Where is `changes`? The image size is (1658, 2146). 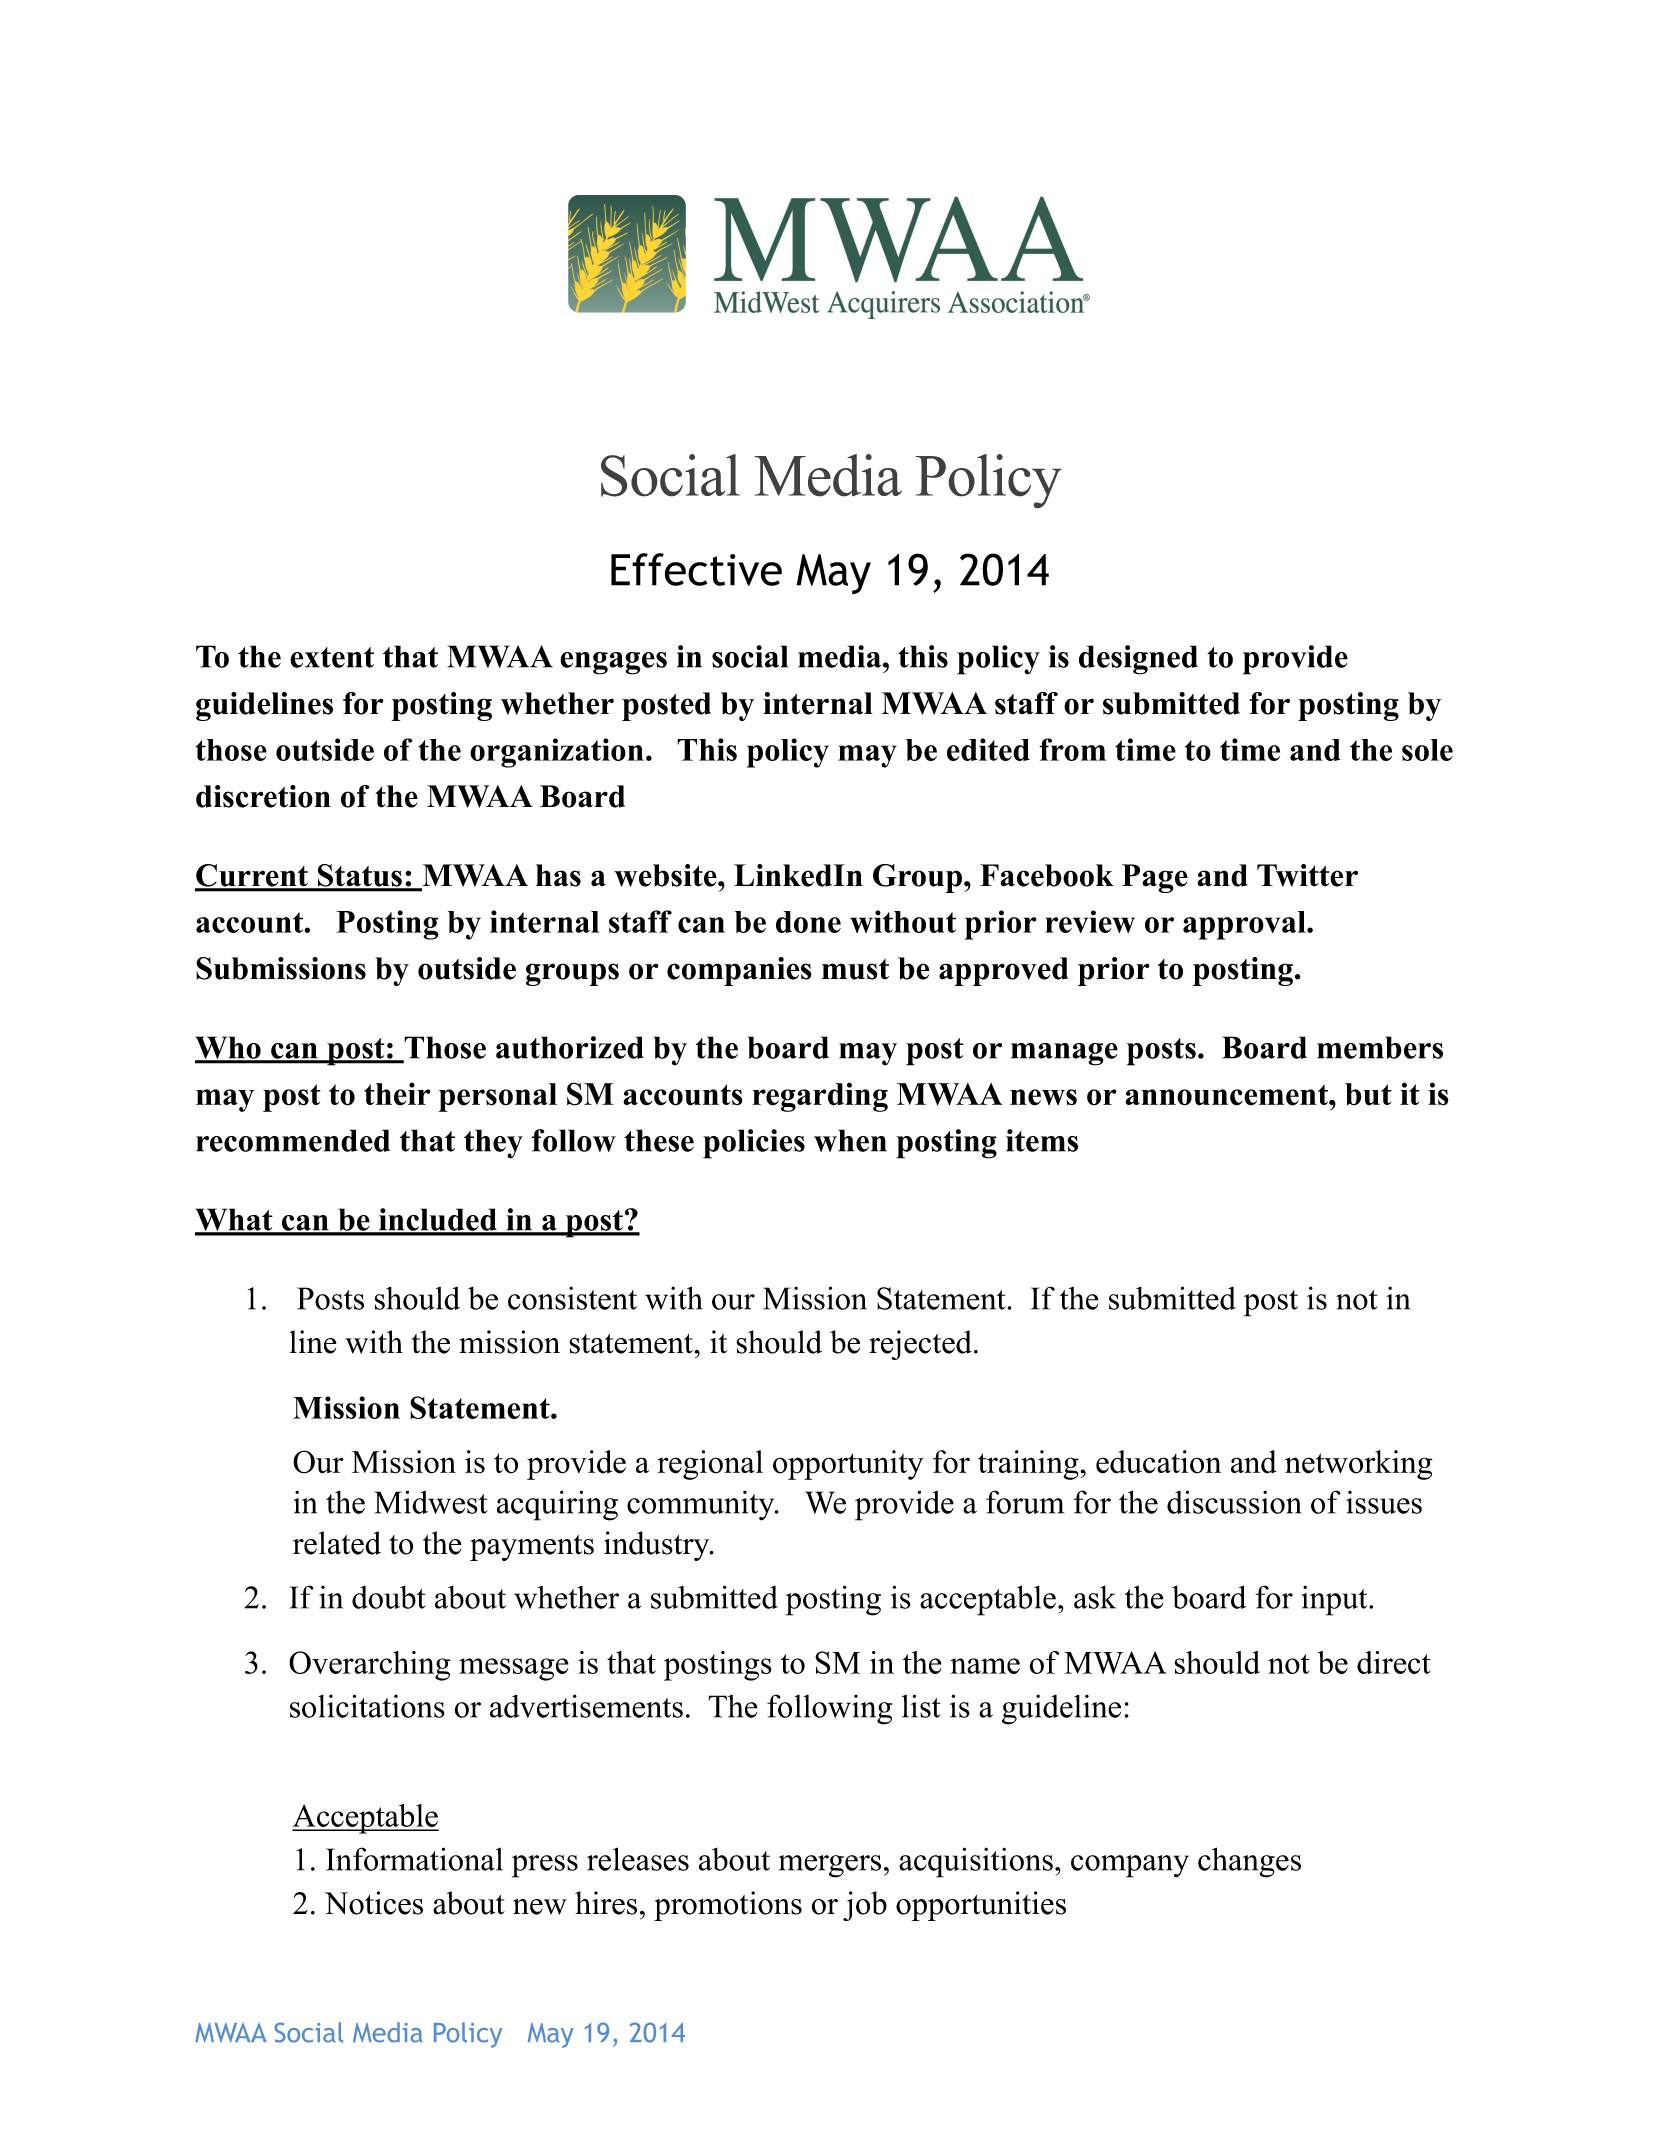 changes is located at coordinates (1249, 1862).
